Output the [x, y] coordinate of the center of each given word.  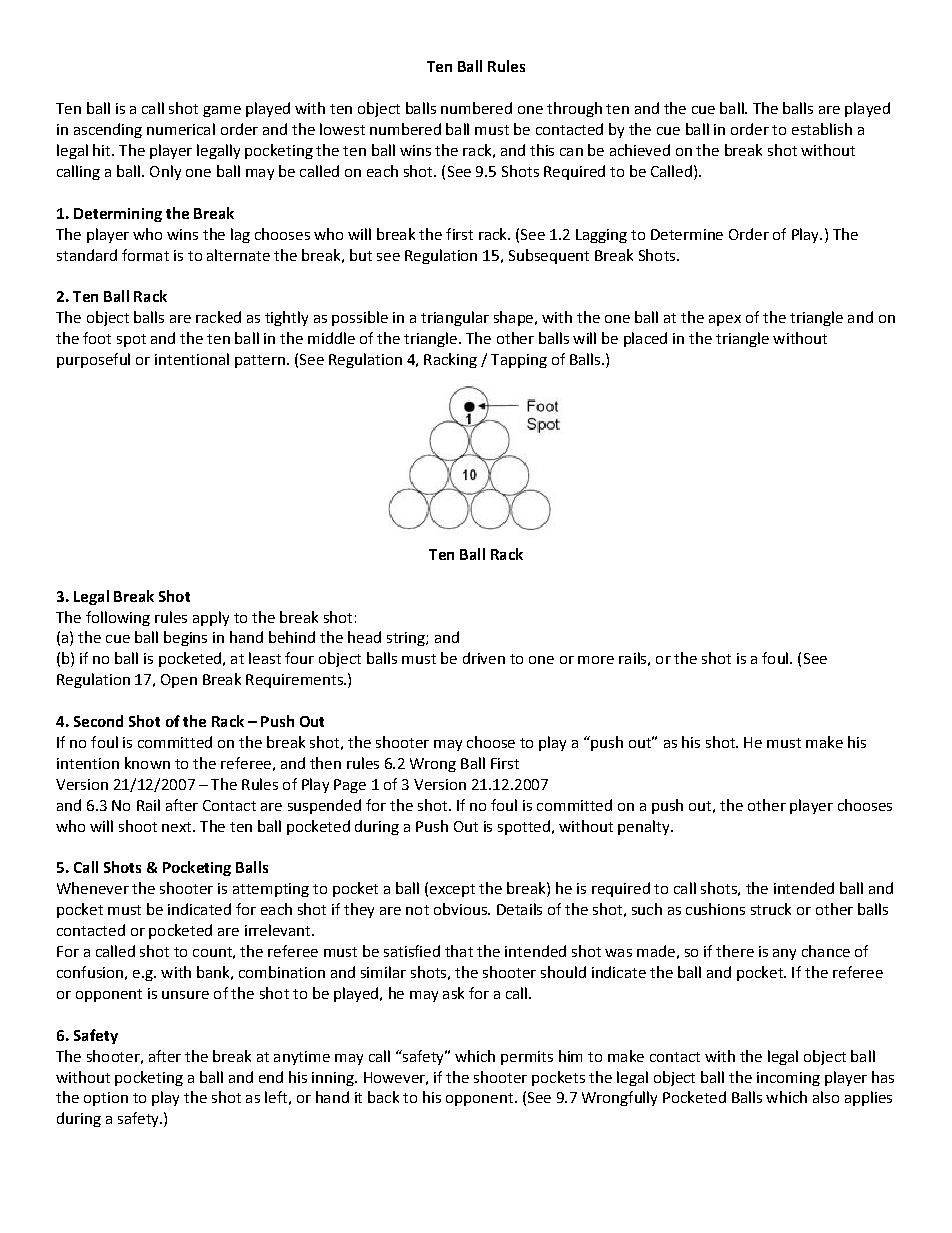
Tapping [519, 361]
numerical [181, 129]
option [106, 1099]
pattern [260, 361]
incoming [788, 1079]
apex [725, 320]
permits [527, 1058]
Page [350, 786]
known [147, 763]
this [542, 150]
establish [822, 129]
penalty [645, 827]
